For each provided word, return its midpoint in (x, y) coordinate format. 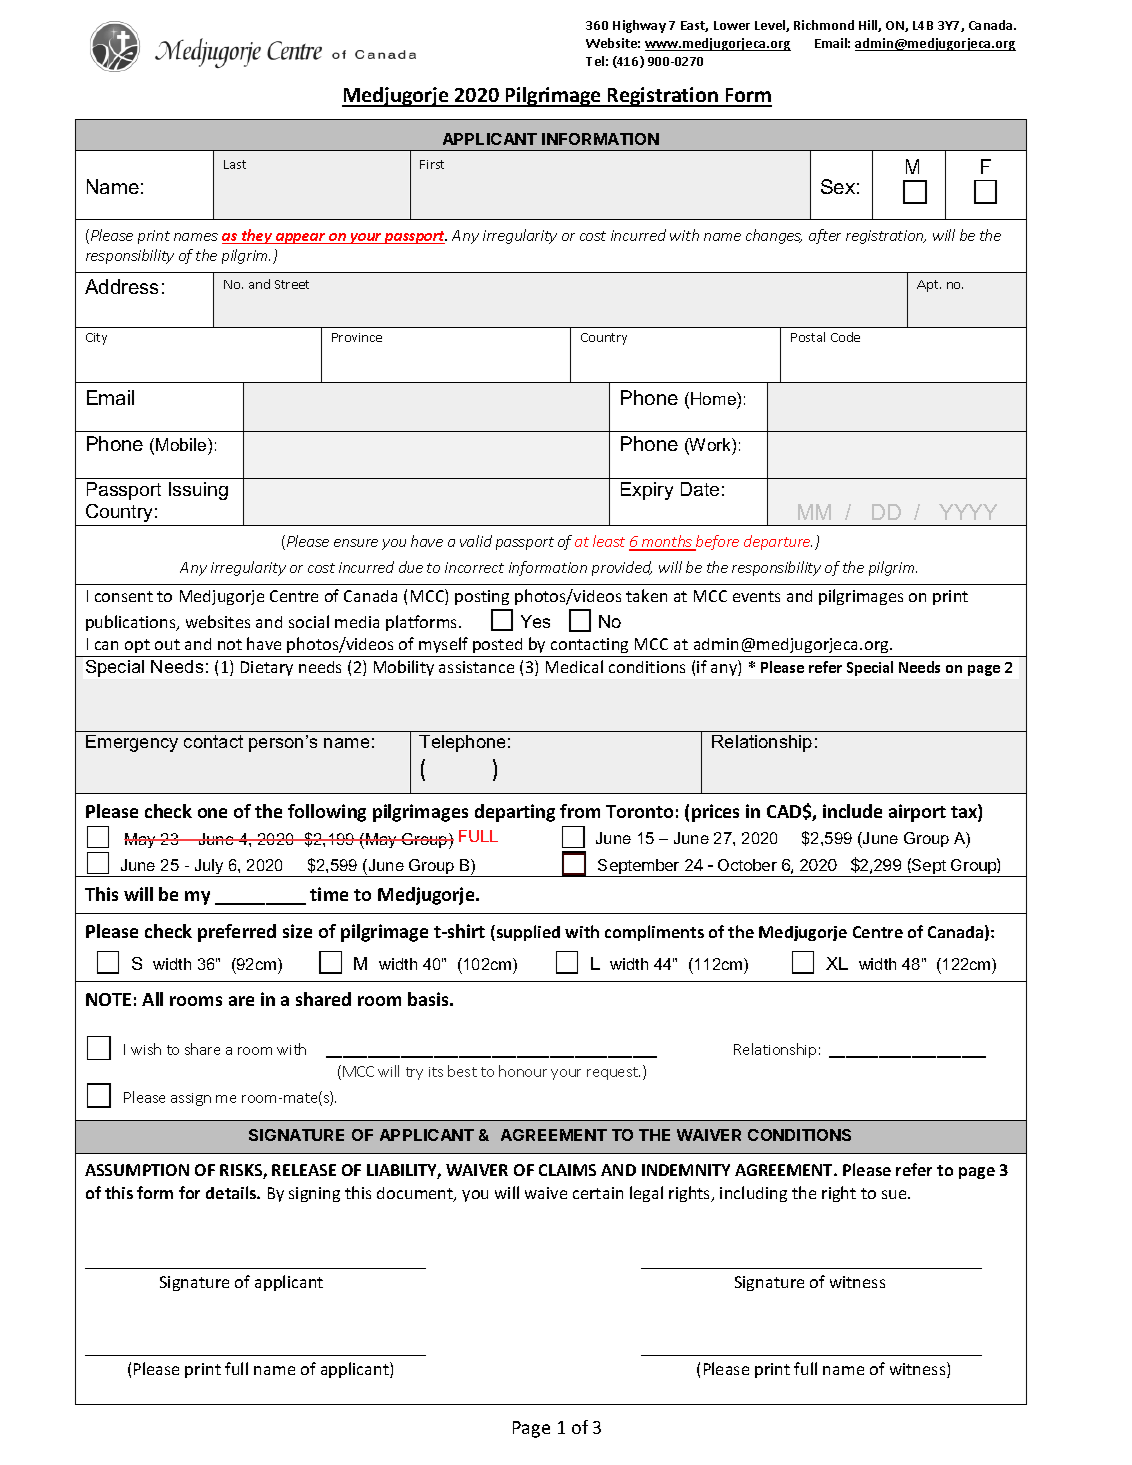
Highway (639, 26)
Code (845, 337)
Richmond (824, 25)
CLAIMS (567, 1170)
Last (235, 164)
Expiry (647, 491)
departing (515, 813)
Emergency (132, 743)
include (852, 811)
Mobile (182, 444)
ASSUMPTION (137, 1170)
